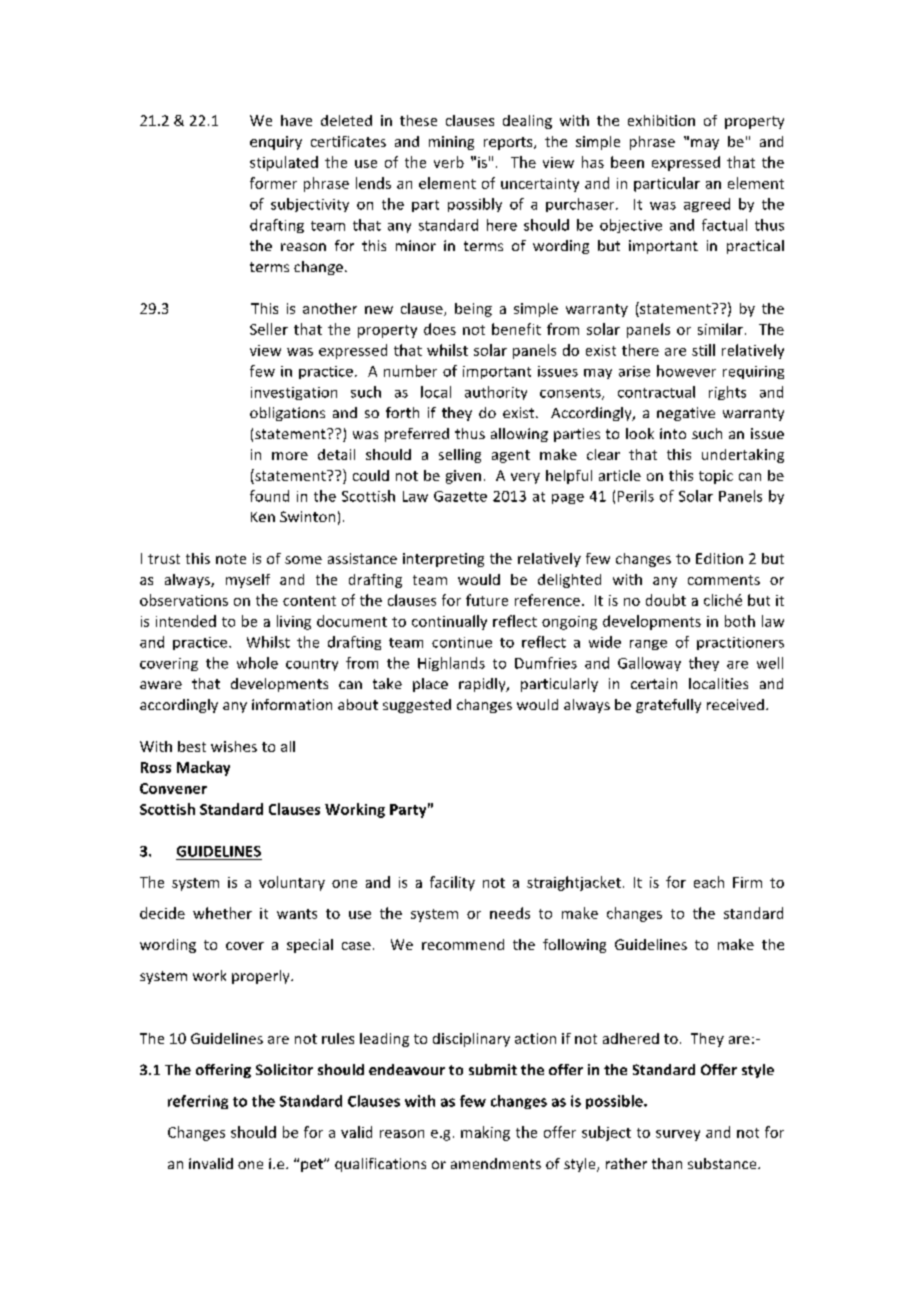 The height and width of the page is (1308, 924). Describe the element at coordinates (463, 477) in the page. I see `given` at that location.
